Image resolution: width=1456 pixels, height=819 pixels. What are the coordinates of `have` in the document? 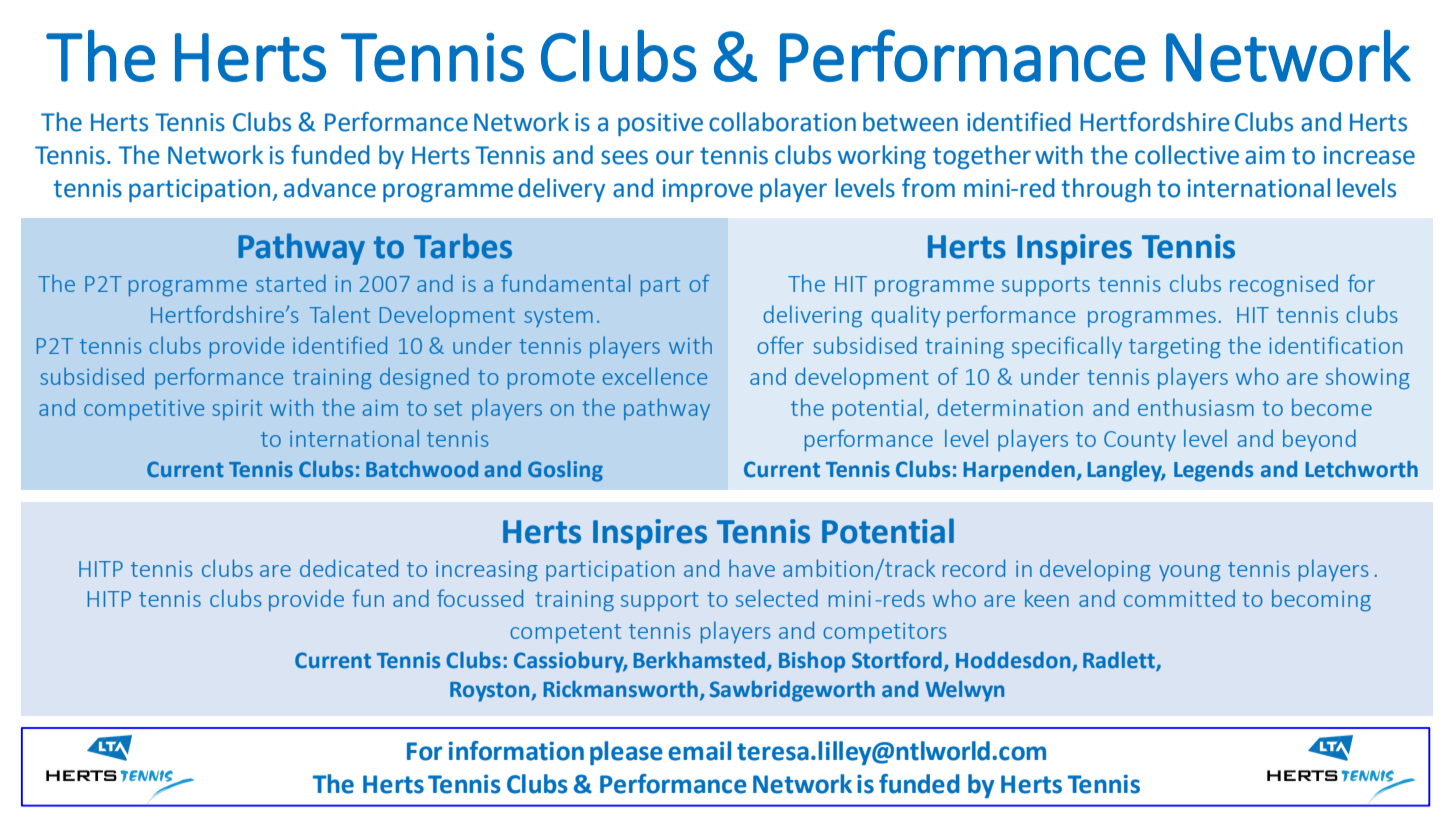 It's located at (752, 568).
